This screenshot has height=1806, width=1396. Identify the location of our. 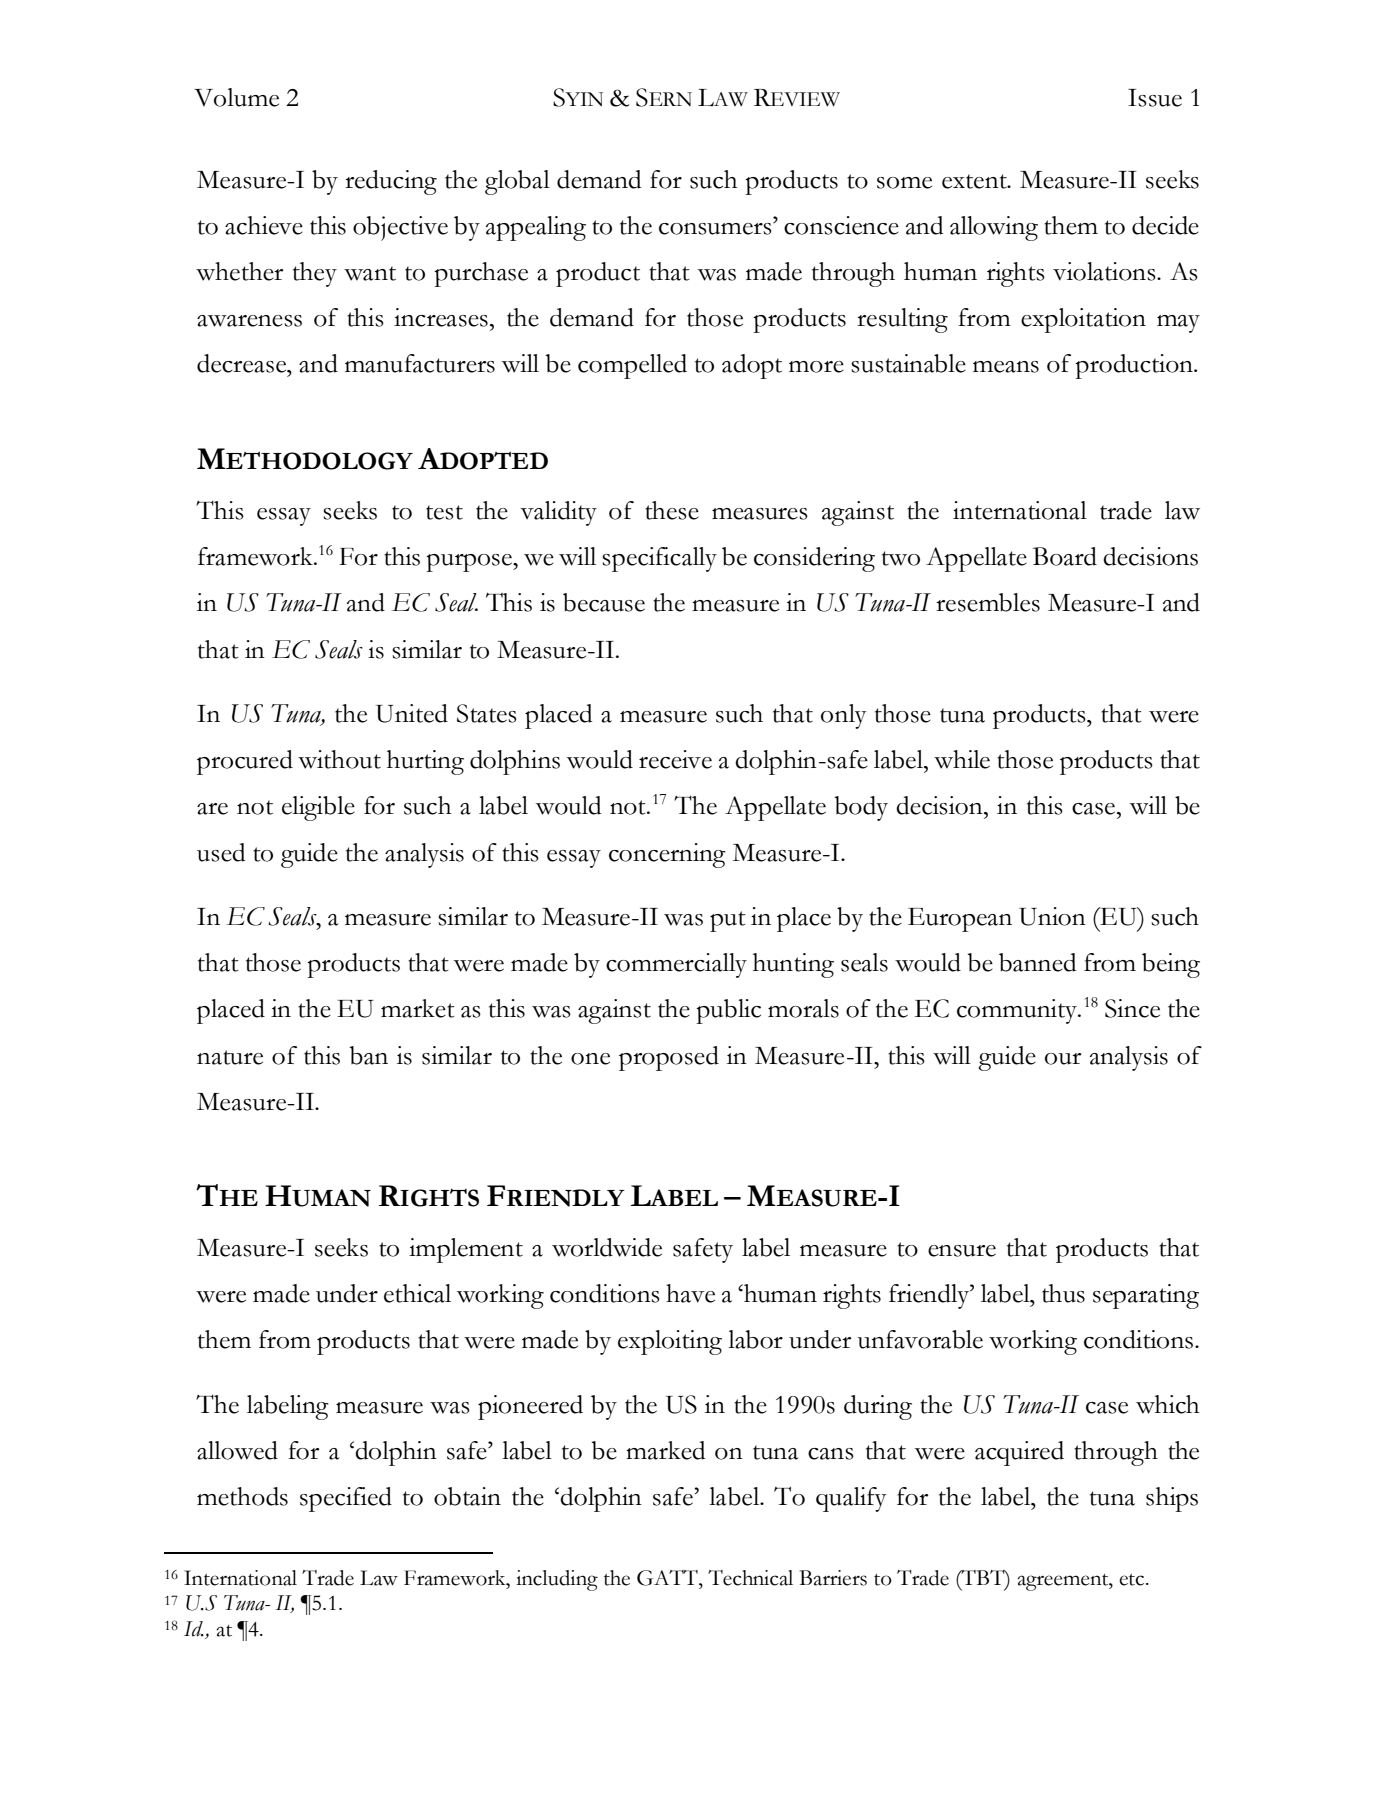
(1063, 1059).
